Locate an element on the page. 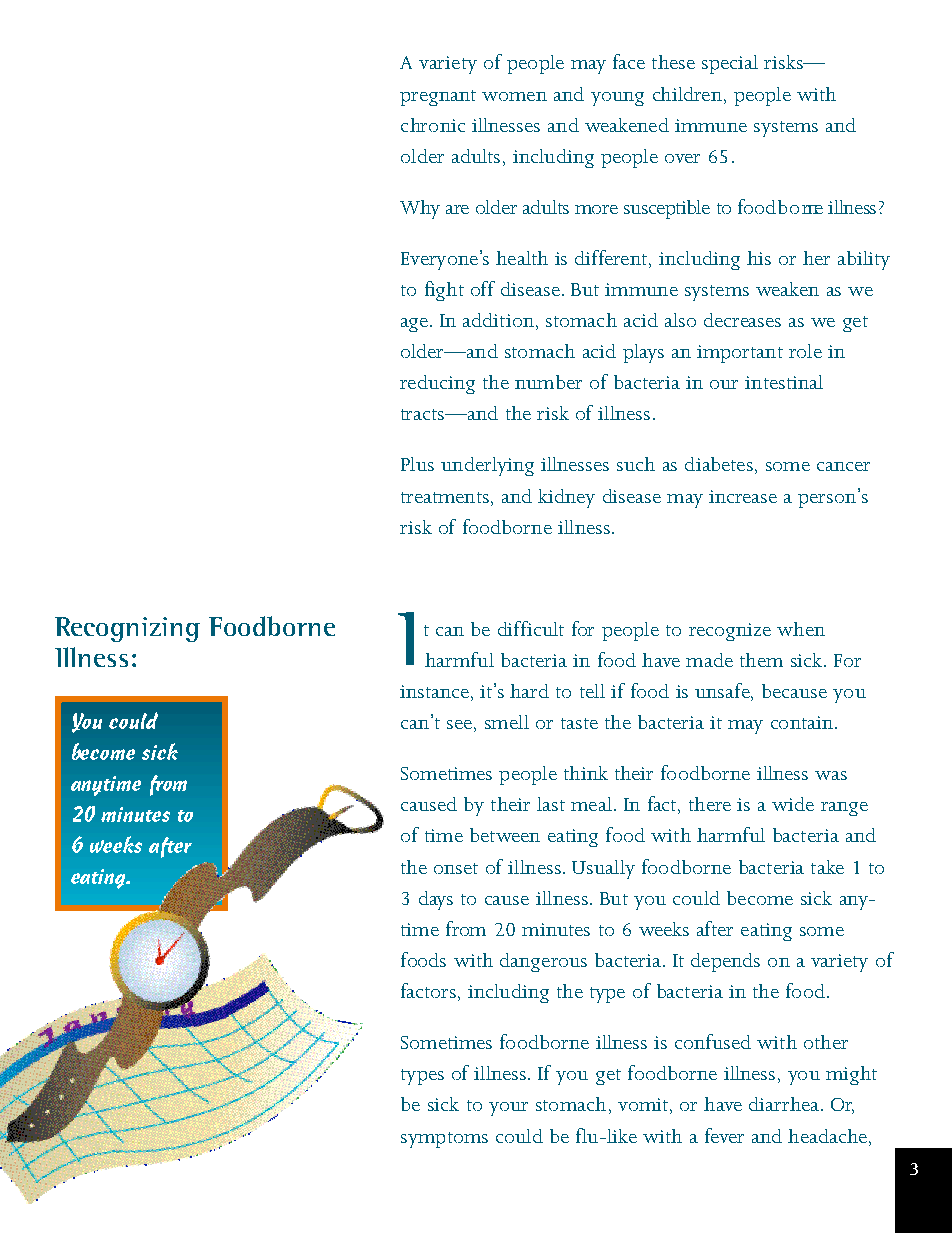 This page has width=952, height=1233. instance is located at coordinates (434, 691).
